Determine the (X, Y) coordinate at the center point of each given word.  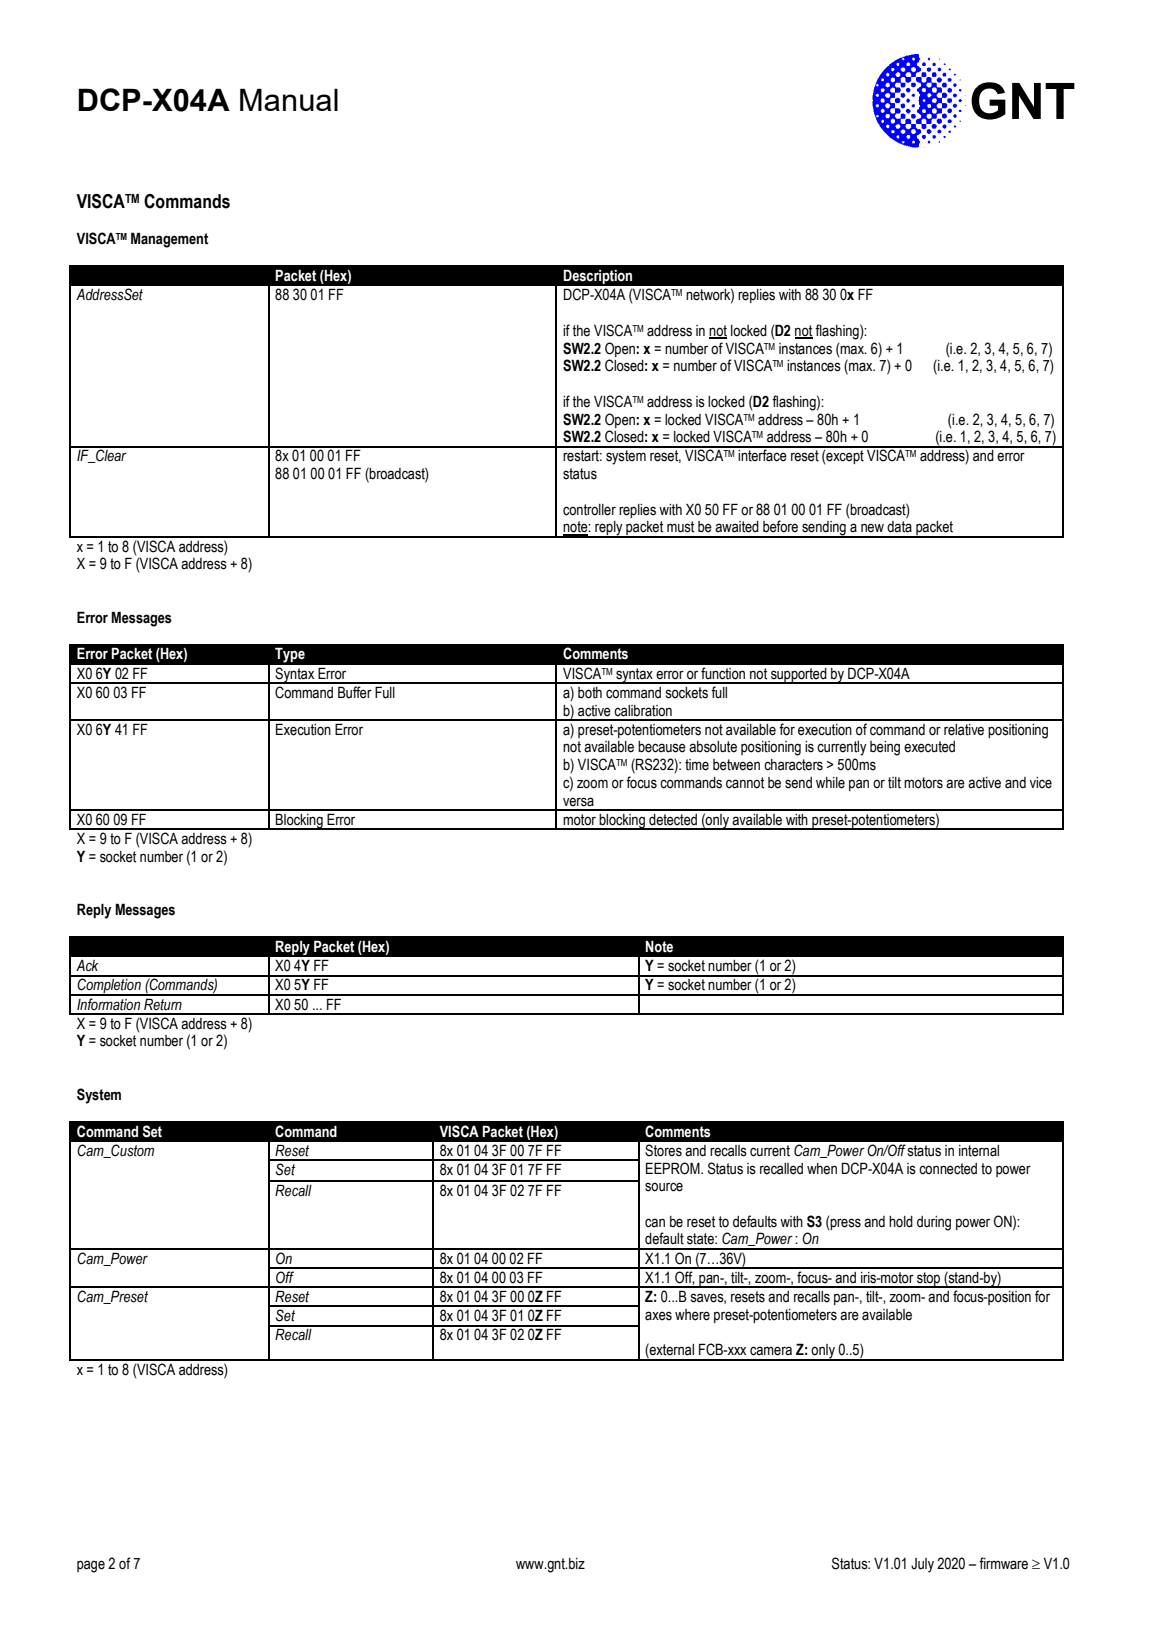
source (664, 1187)
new (872, 528)
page (91, 1566)
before (780, 526)
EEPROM (674, 1168)
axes (658, 1316)
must (680, 527)
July (922, 1565)
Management (169, 240)
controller (589, 510)
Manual (289, 99)
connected (948, 1169)
